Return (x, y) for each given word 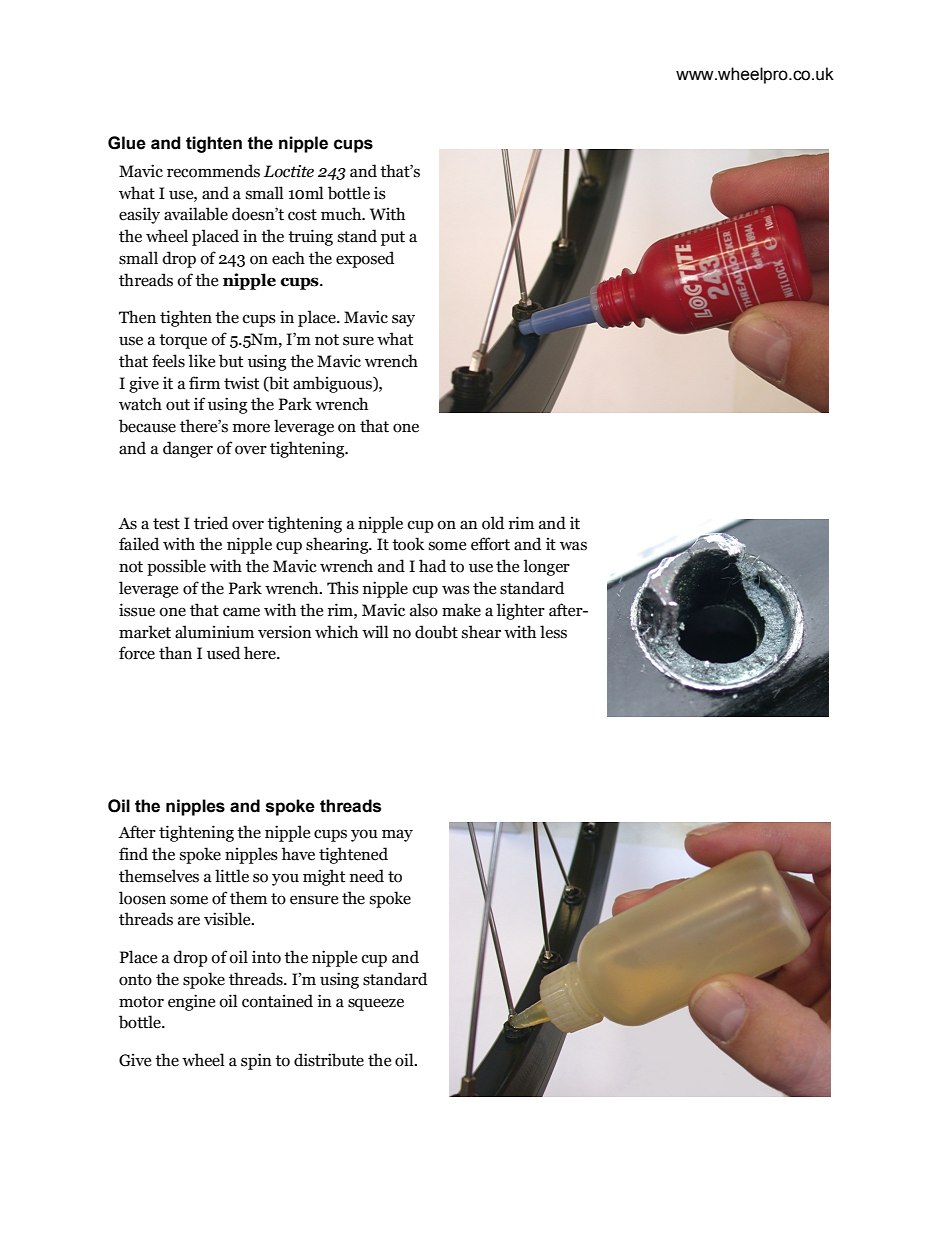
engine (191, 1002)
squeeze (376, 1004)
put (393, 238)
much (342, 214)
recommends (213, 171)
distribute (329, 1060)
